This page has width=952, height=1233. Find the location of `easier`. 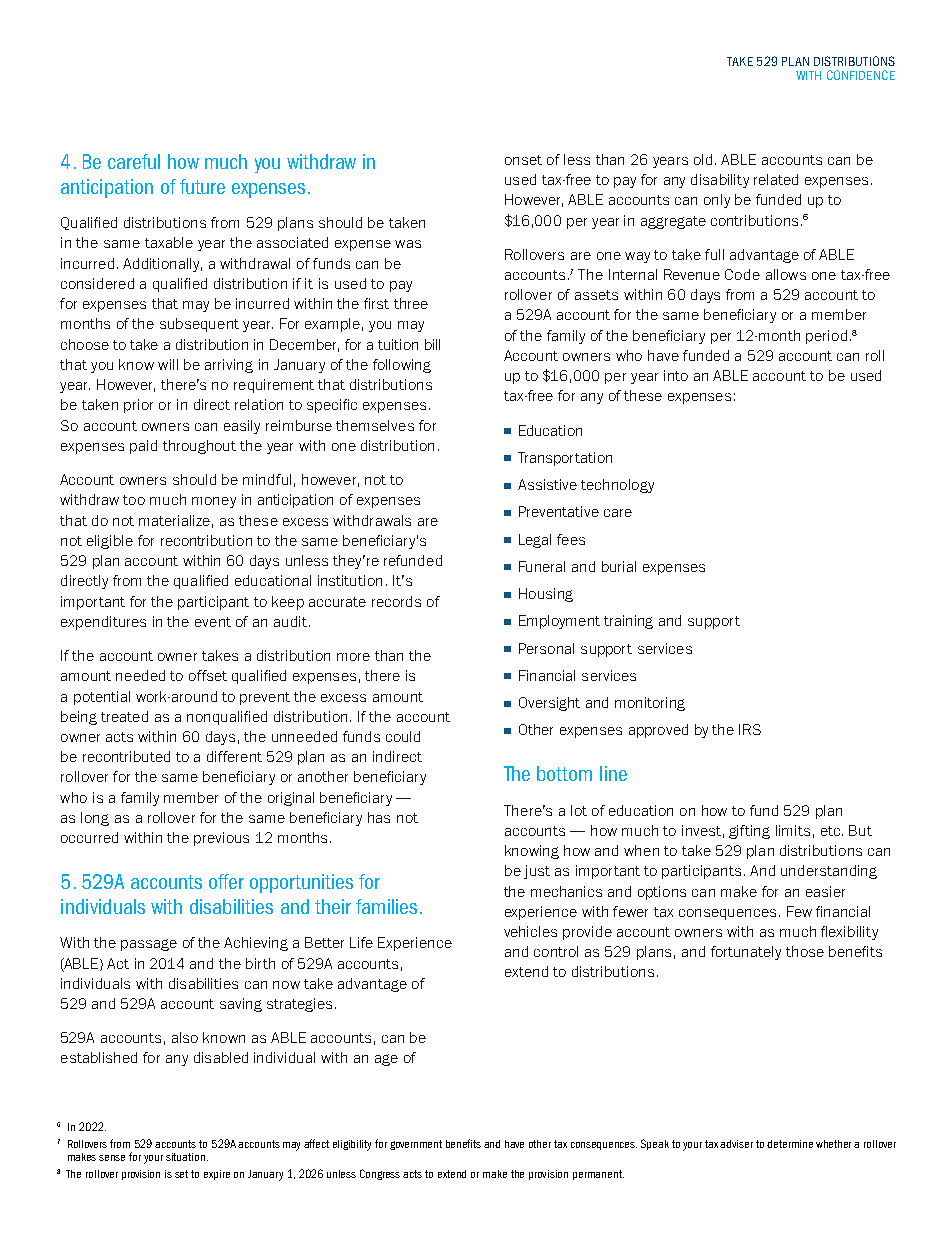

easier is located at coordinates (825, 891).
